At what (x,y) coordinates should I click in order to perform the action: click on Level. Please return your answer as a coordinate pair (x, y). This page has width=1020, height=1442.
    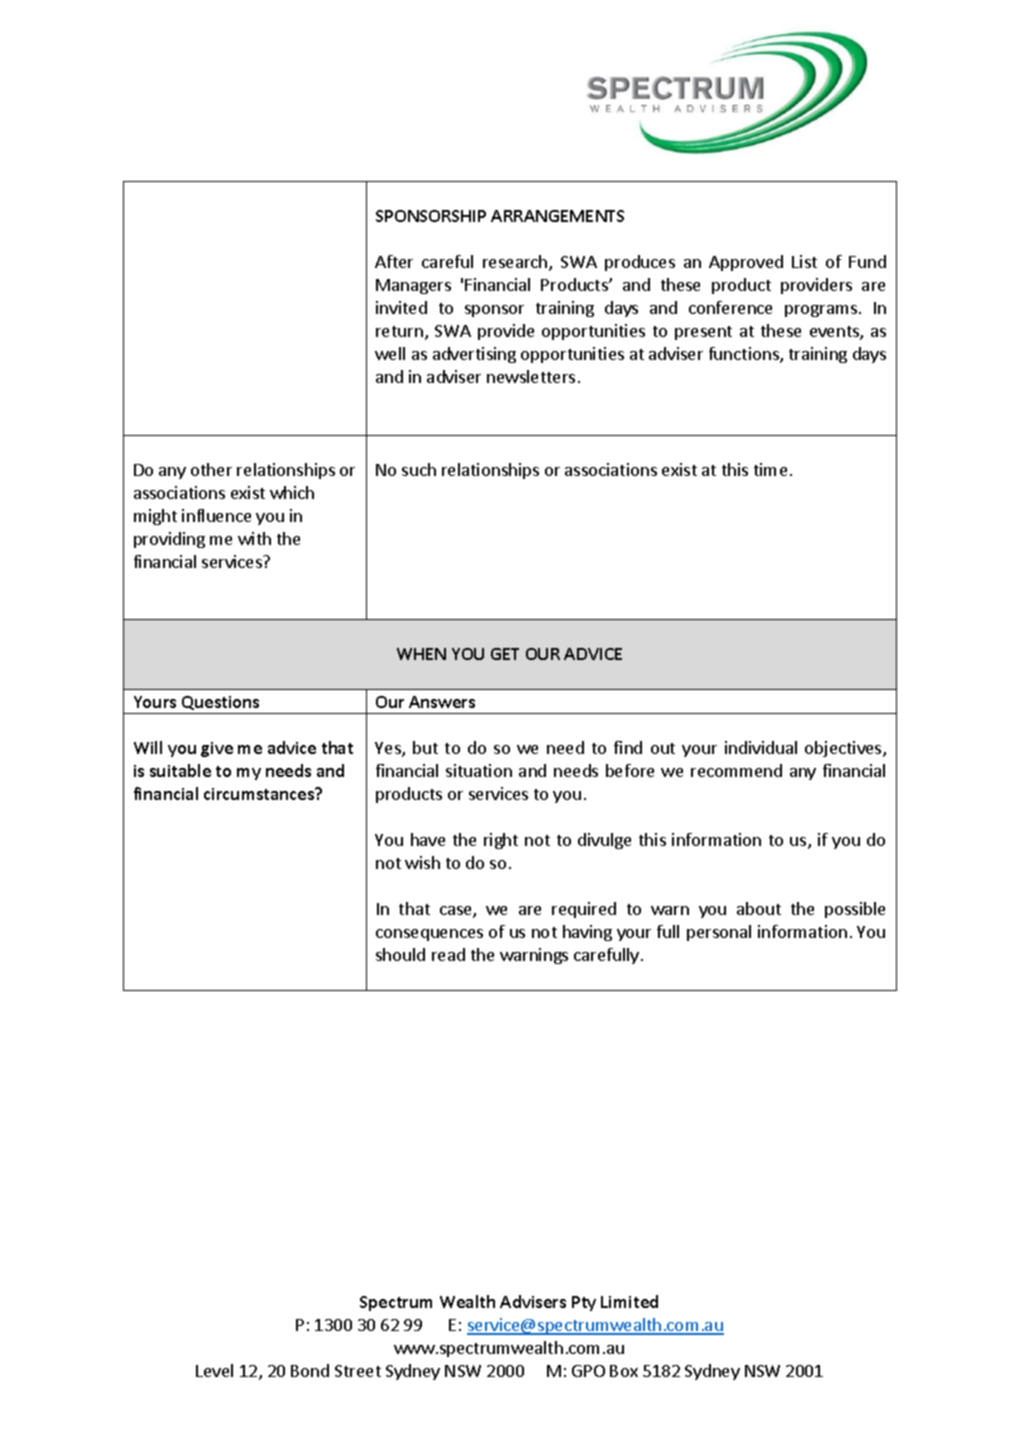
    Looking at the image, I should click on (214, 1370).
